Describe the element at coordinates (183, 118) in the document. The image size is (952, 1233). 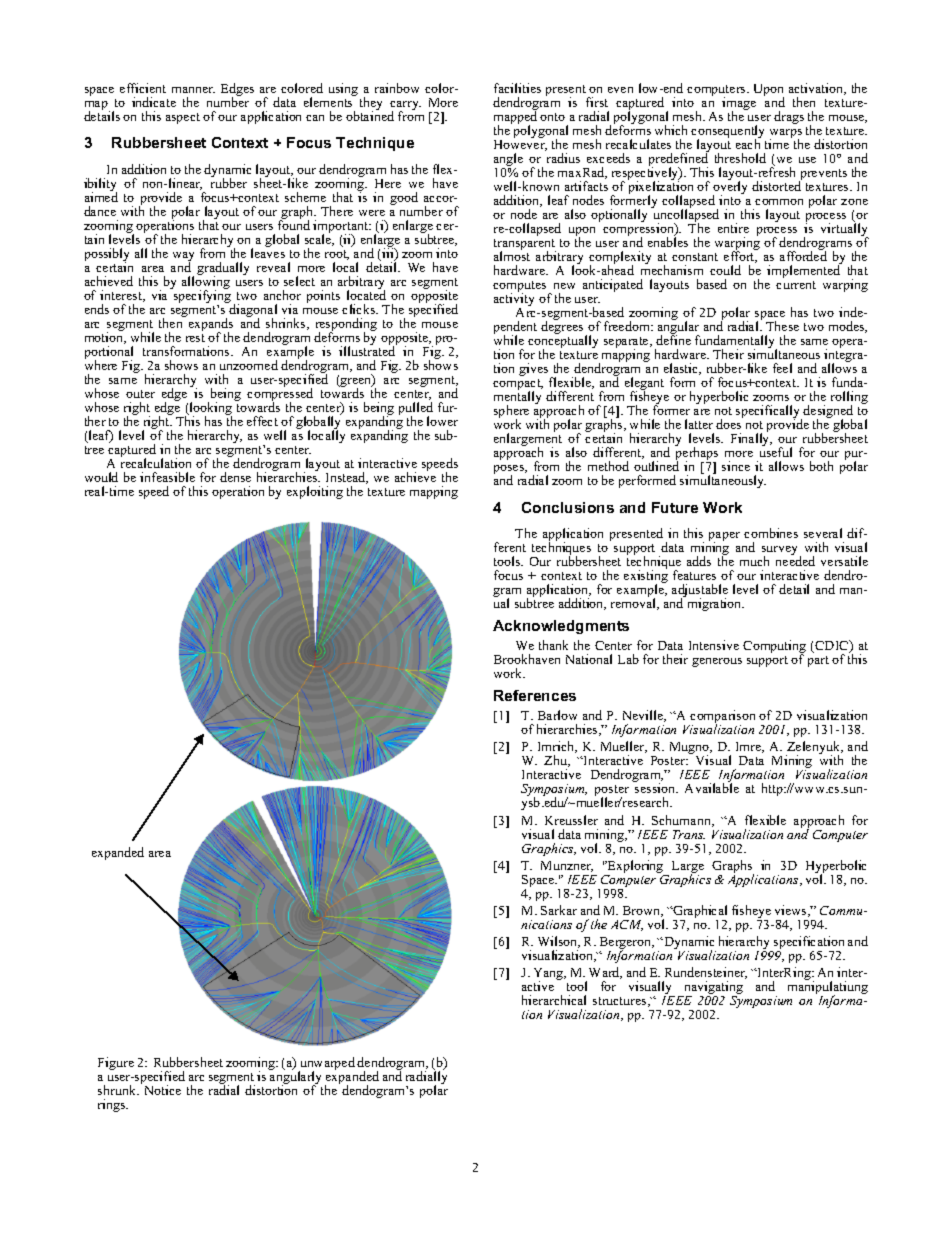
I see `aspect` at that location.
